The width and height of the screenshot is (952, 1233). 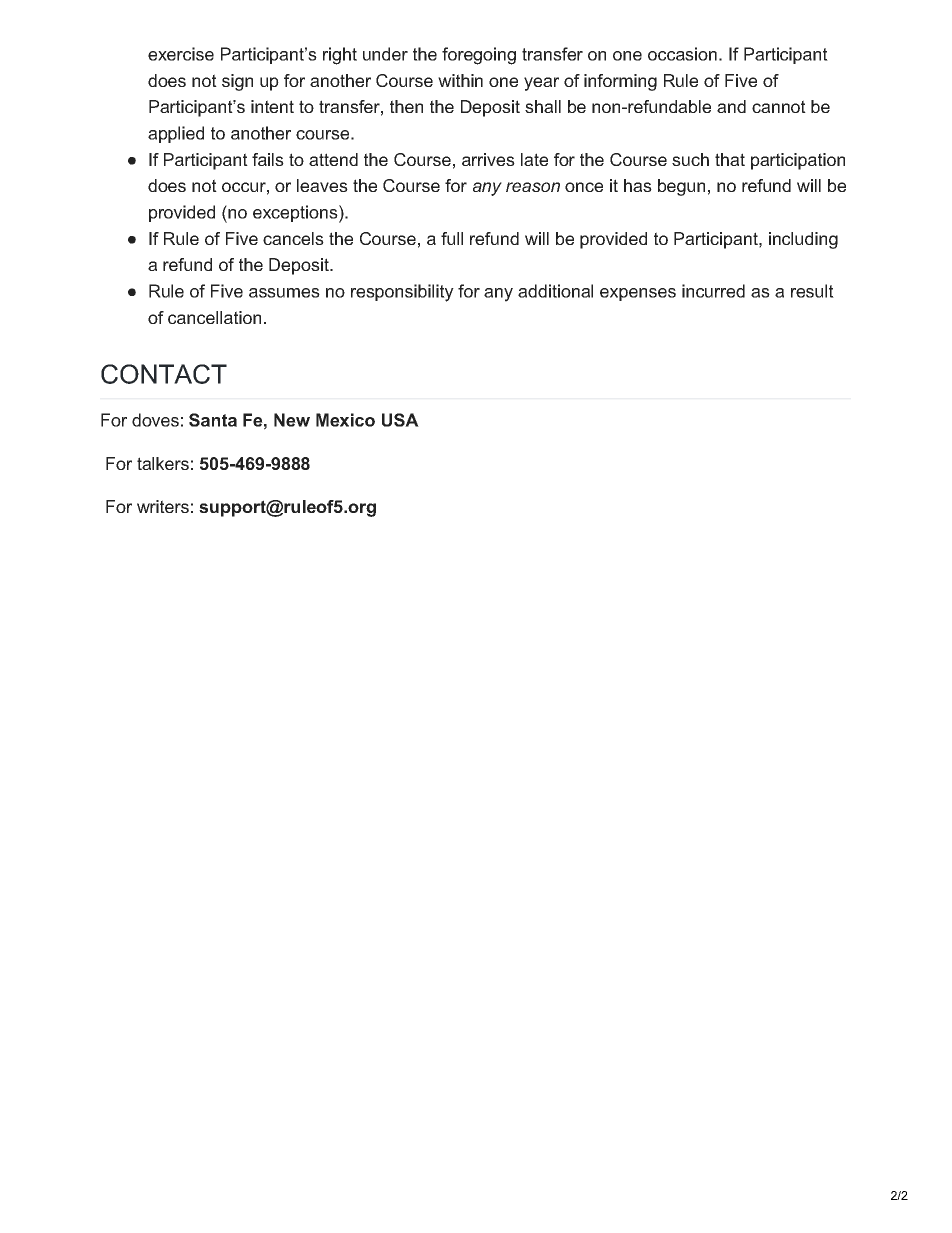 I want to click on foregoing, so click(x=479, y=56).
